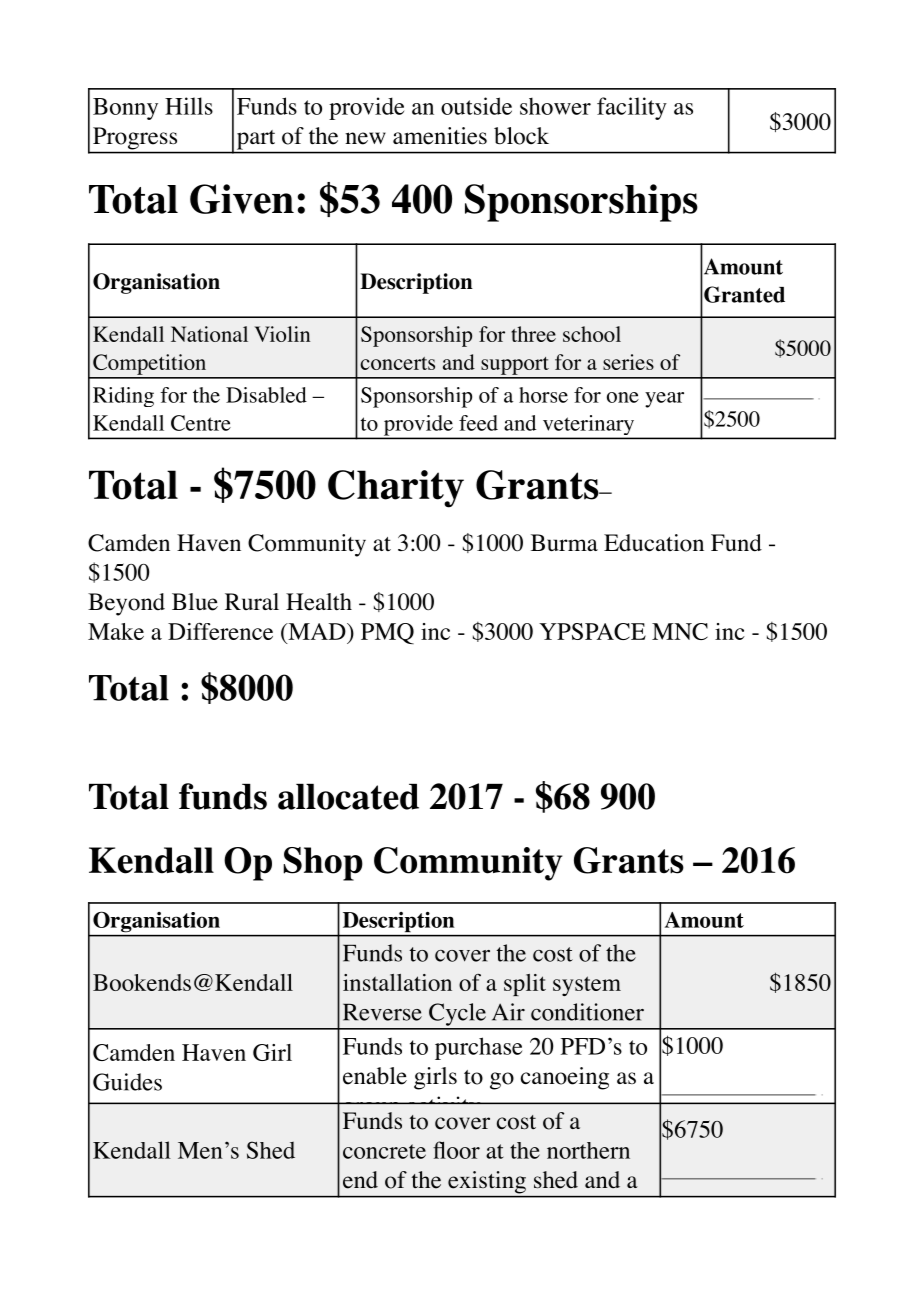 This screenshot has height=1308, width=924. I want to click on Difference, so click(220, 631).
